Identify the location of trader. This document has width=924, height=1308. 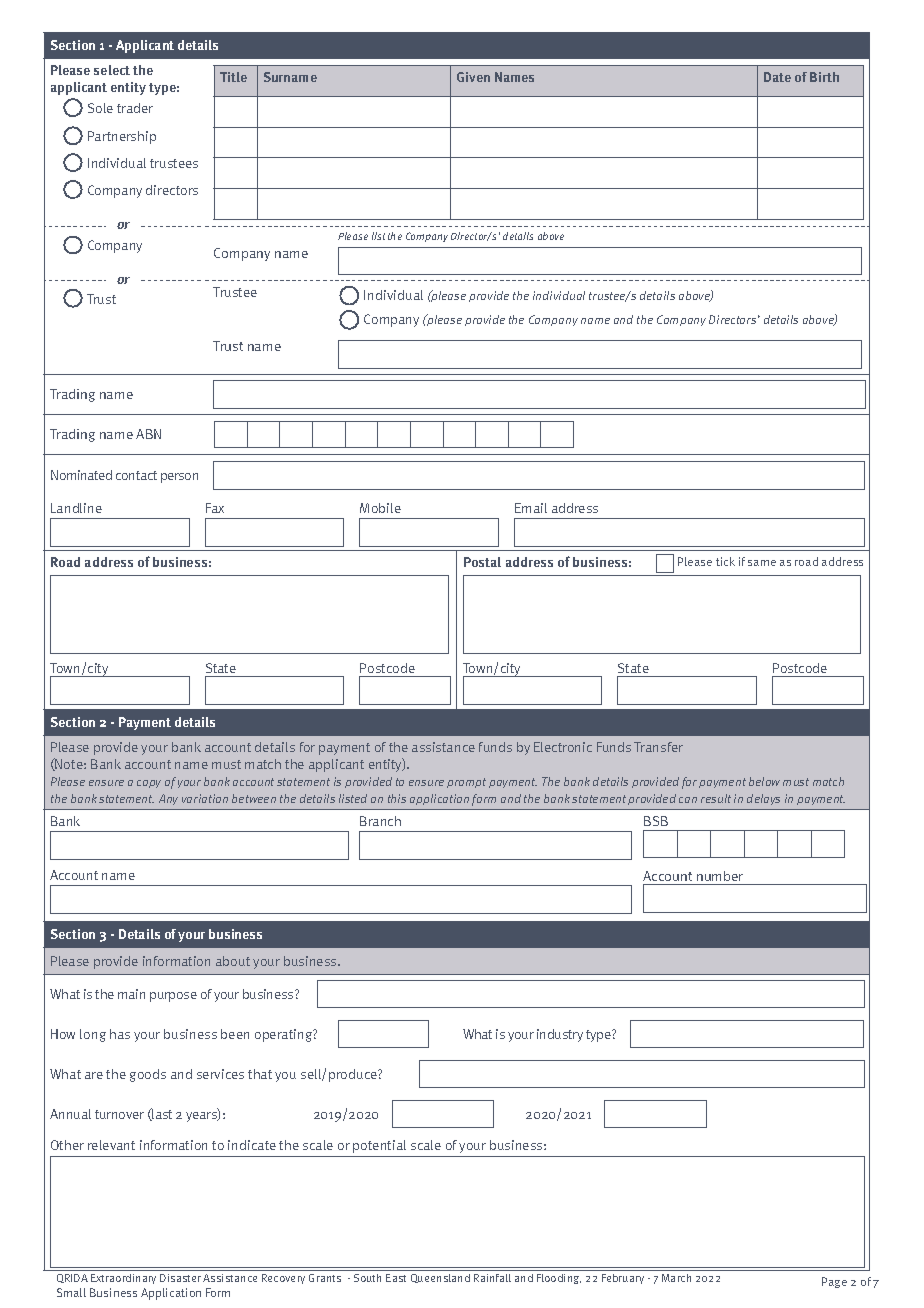
(135, 108).
